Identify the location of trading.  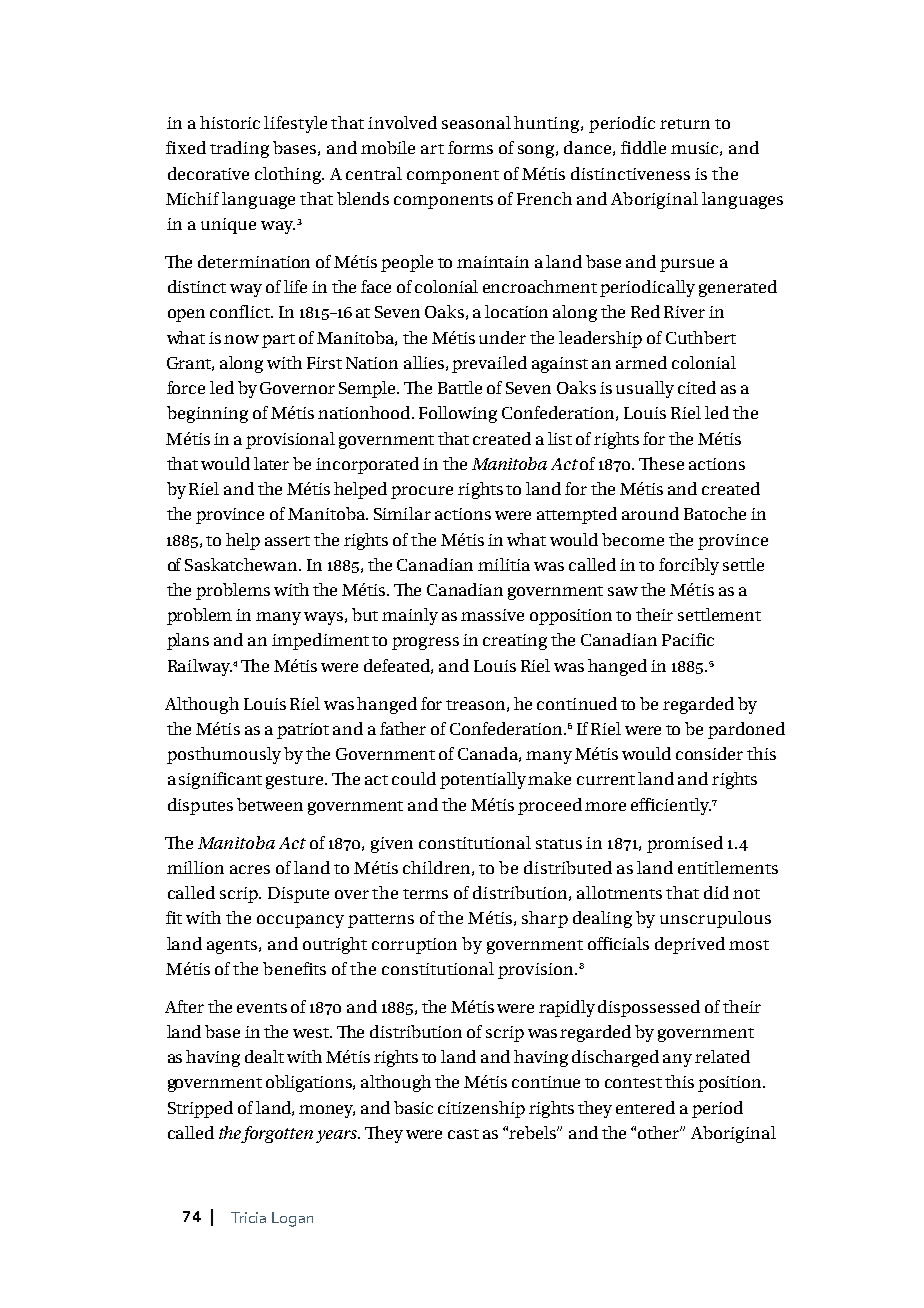
(239, 149).
